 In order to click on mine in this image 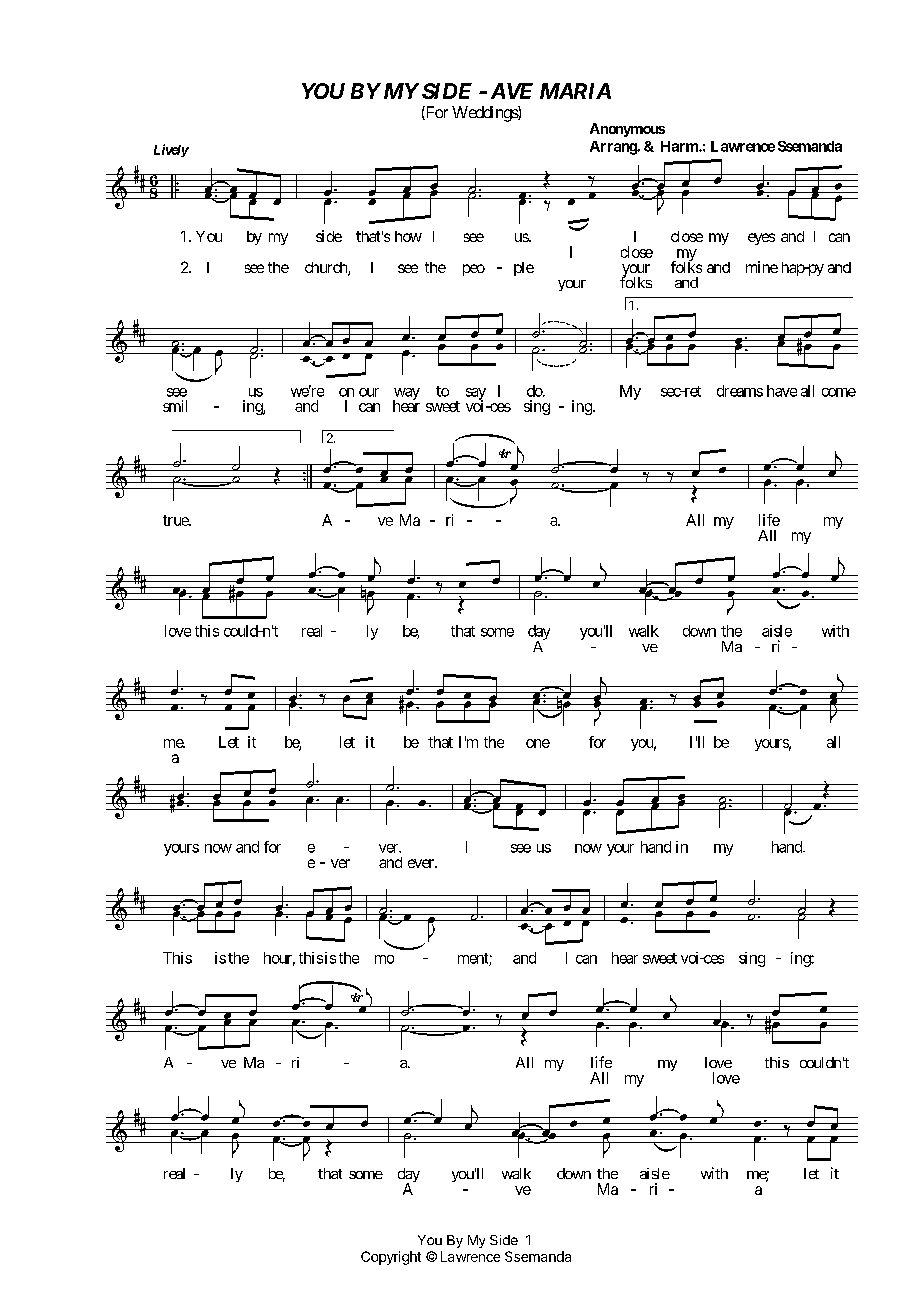, I will do `click(762, 267)`.
